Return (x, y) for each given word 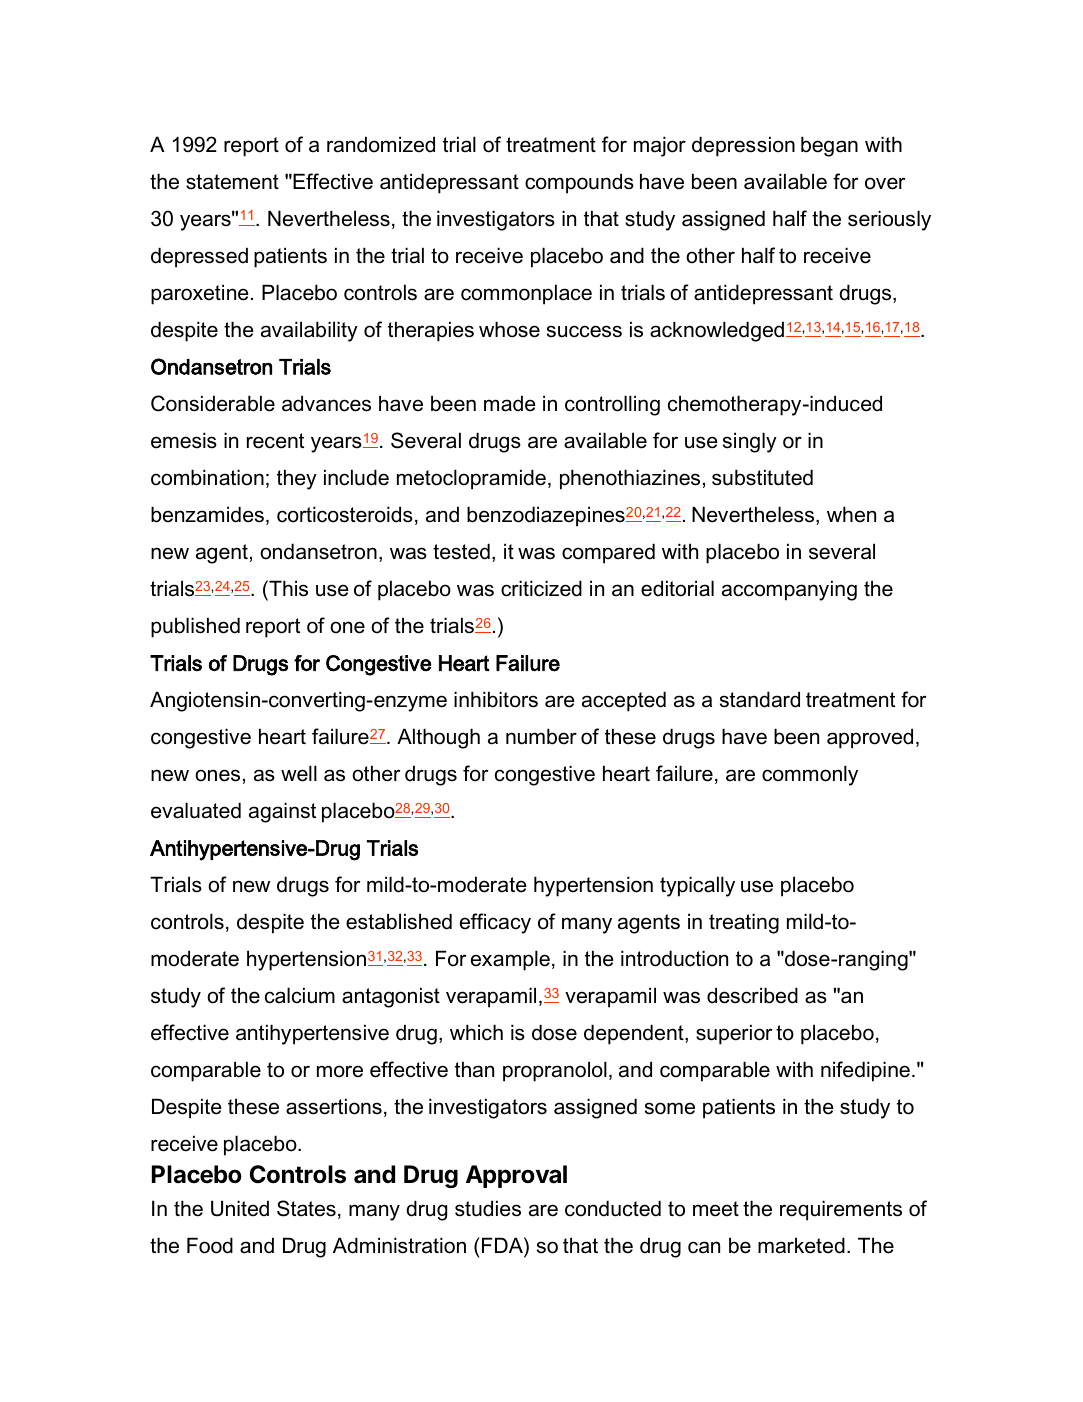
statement (232, 182)
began (829, 146)
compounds (579, 183)
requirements (841, 1210)
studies (488, 1208)
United (240, 1208)
